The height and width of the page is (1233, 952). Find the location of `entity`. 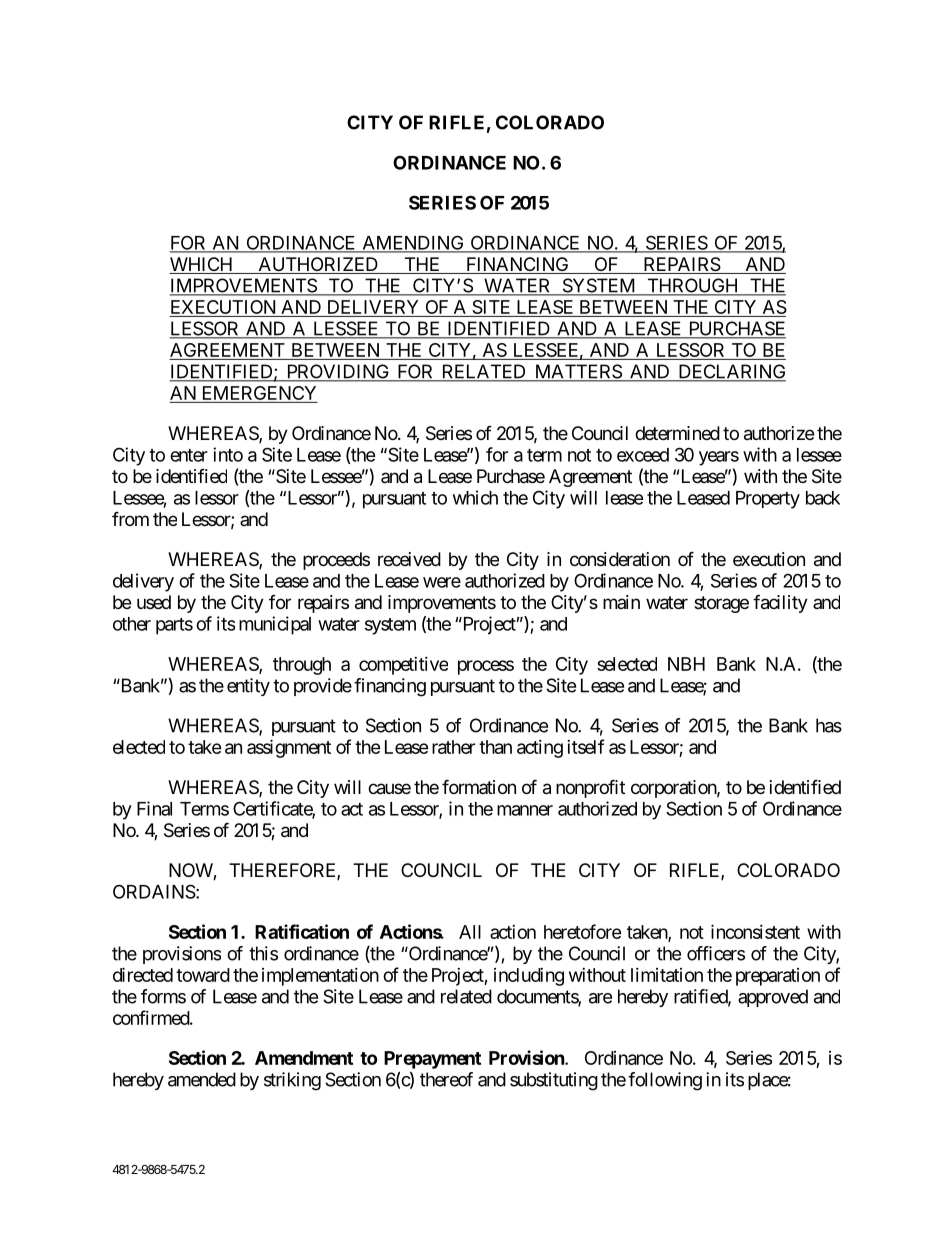

entity is located at coordinates (248, 687).
